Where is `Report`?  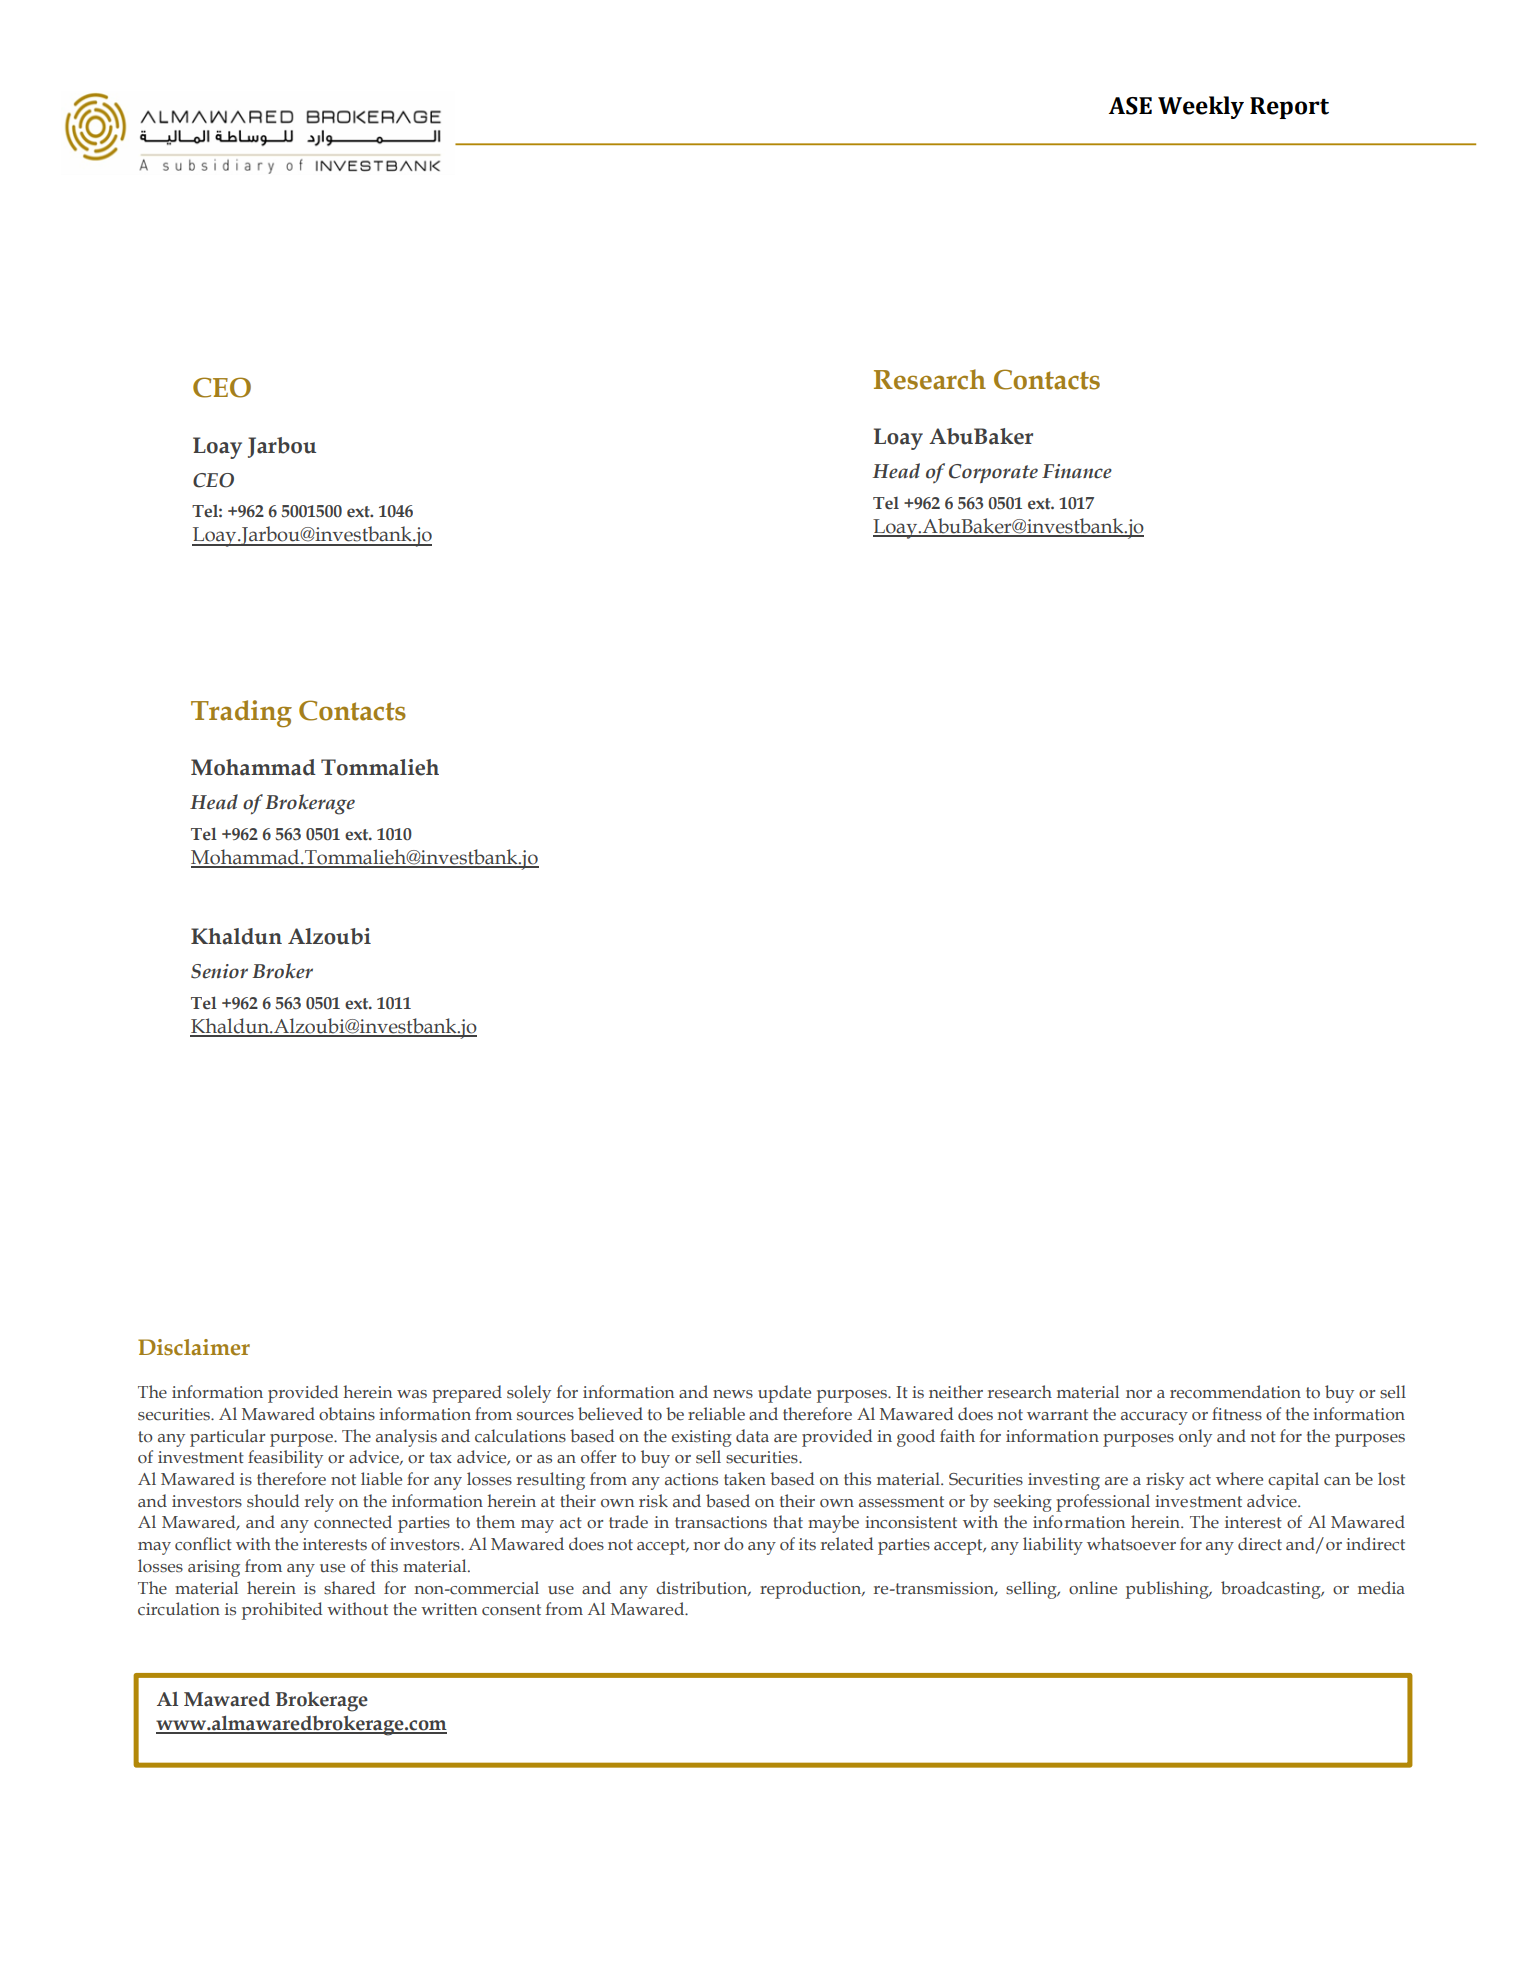 Report is located at coordinates (1289, 108).
